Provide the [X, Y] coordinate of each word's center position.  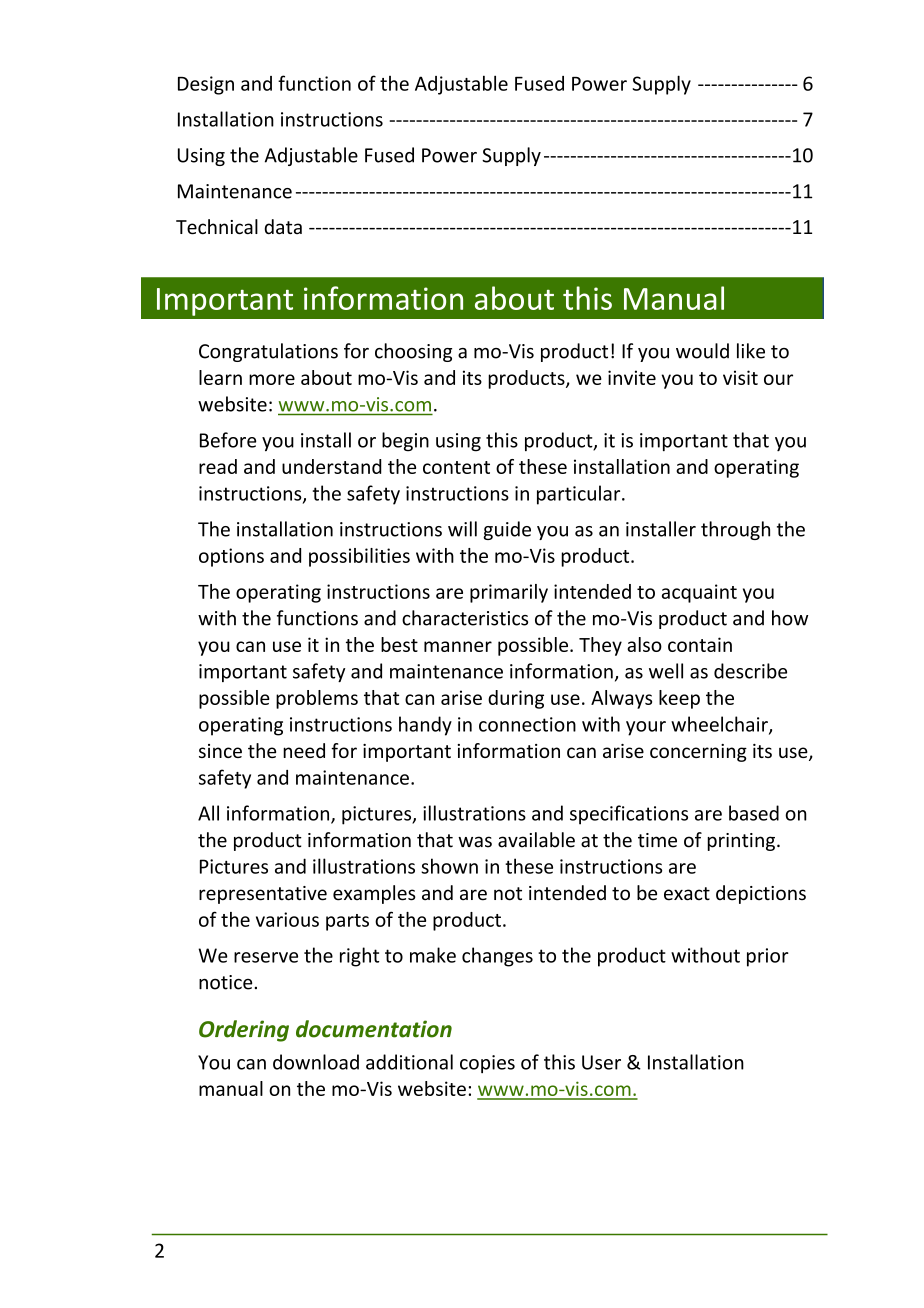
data [283, 227]
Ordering [244, 1031]
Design [206, 85]
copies [487, 1064]
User [601, 1062]
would [702, 351]
